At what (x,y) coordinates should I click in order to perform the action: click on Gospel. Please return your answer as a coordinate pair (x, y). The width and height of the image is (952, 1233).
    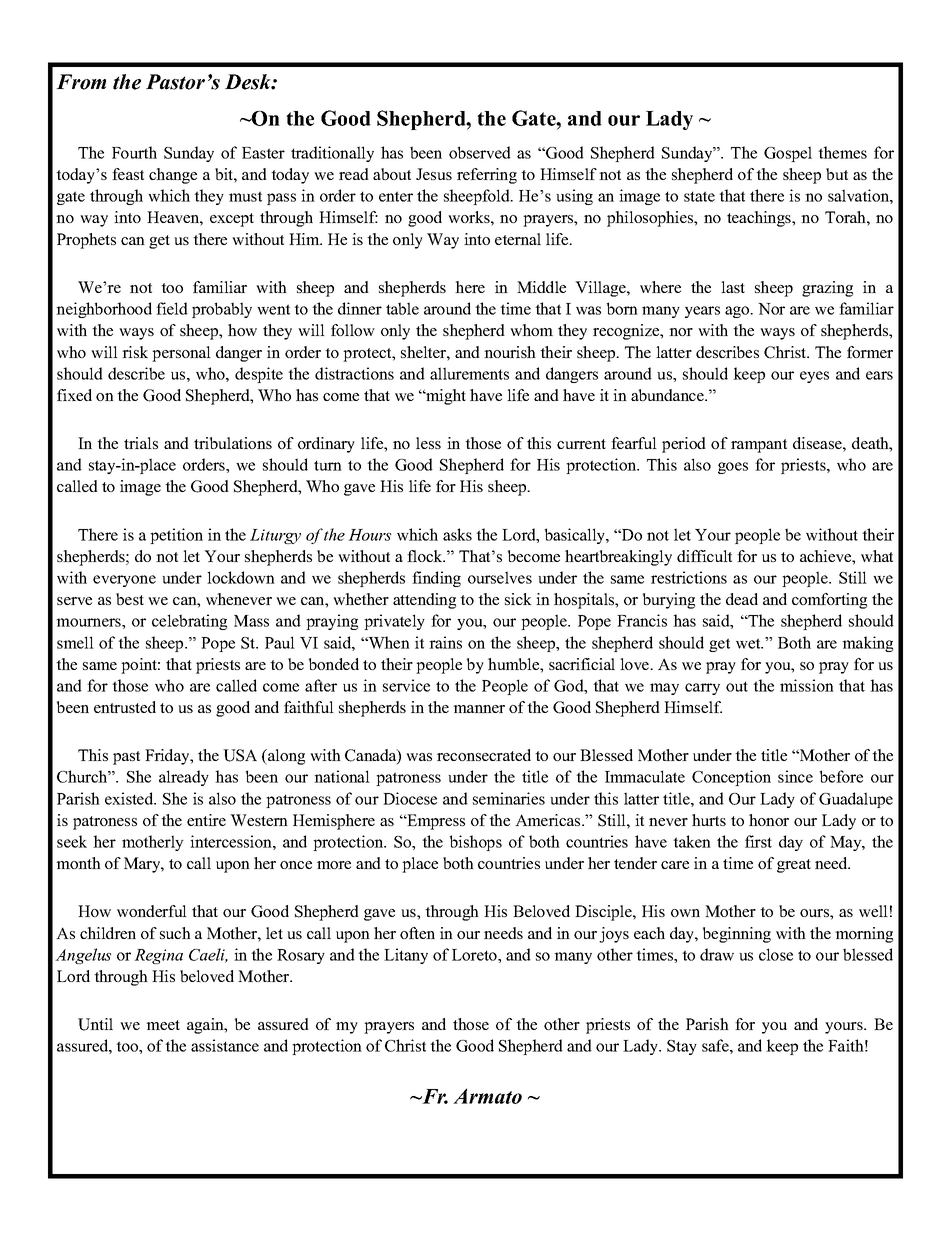
    Looking at the image, I should click on (788, 154).
